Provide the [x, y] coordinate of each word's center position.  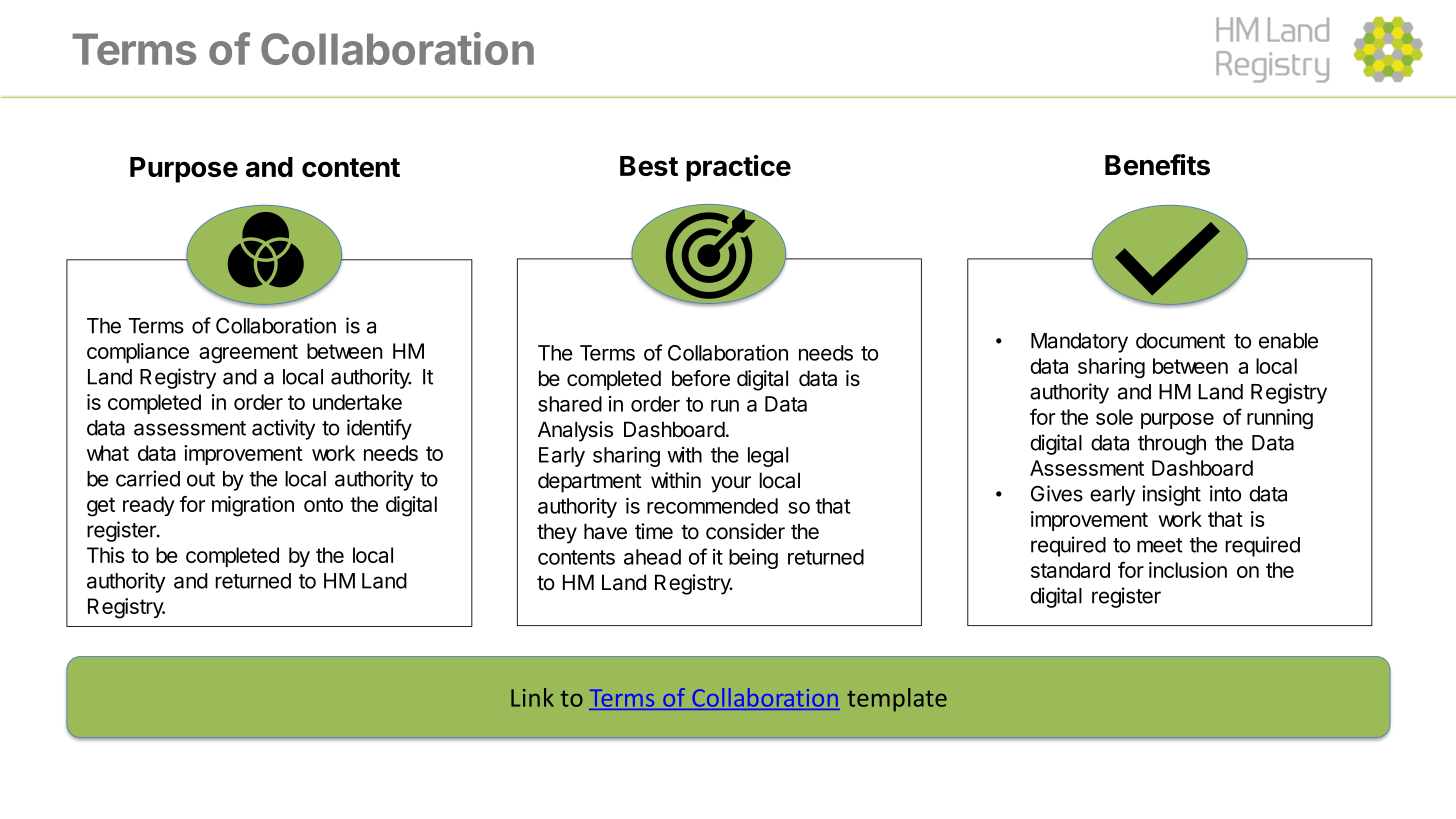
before [701, 378]
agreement [248, 354]
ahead [652, 557]
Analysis [575, 431]
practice [738, 168]
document [1180, 341]
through [1172, 445]
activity [283, 429]
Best [649, 166]
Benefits [1157, 165]
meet [1160, 545]
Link [532, 697]
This [106, 555]
